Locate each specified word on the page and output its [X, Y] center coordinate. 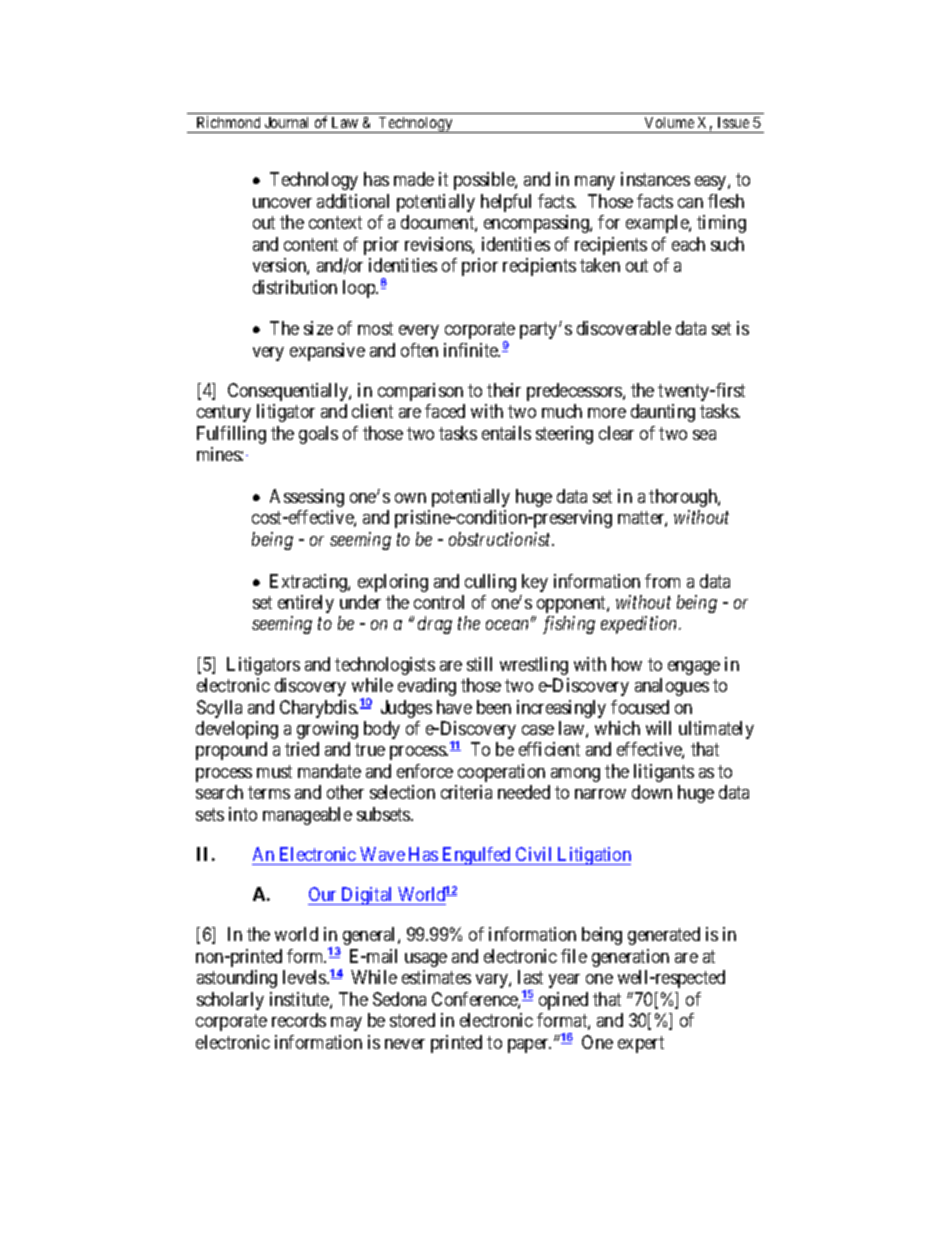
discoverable [624, 328]
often [419, 350]
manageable [307, 816]
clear [616, 433]
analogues [672, 687]
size [318, 328]
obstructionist [501, 539]
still [479, 664]
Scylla [219, 709]
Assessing [307, 498]
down [652, 792]
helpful [506, 203]
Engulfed [477, 856]
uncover [282, 203]
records [299, 1020]
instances [655, 179]
